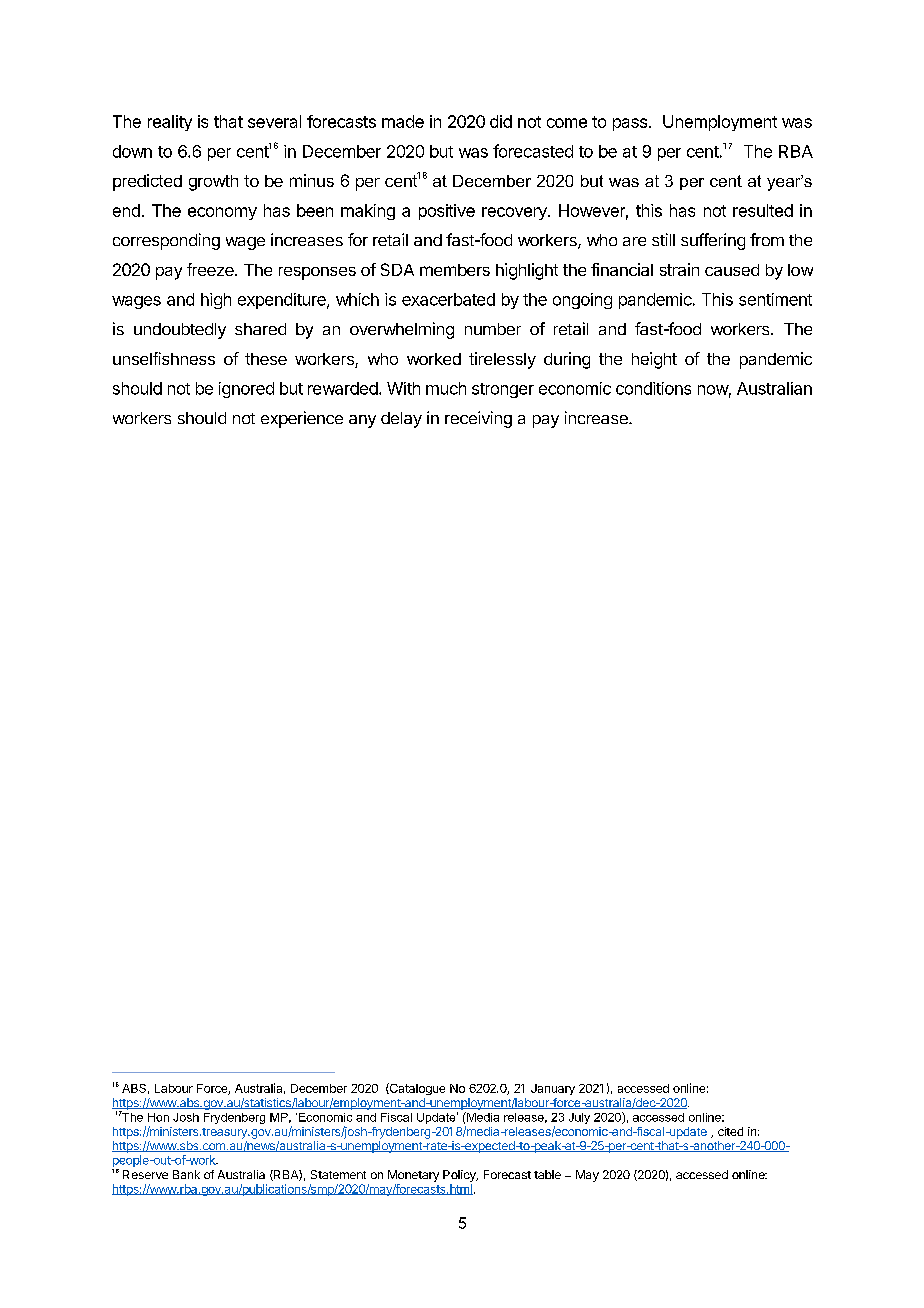 The height and width of the screenshot is (1308, 924). Describe the element at coordinates (553, 1089) in the screenshot. I see `January` at that location.
